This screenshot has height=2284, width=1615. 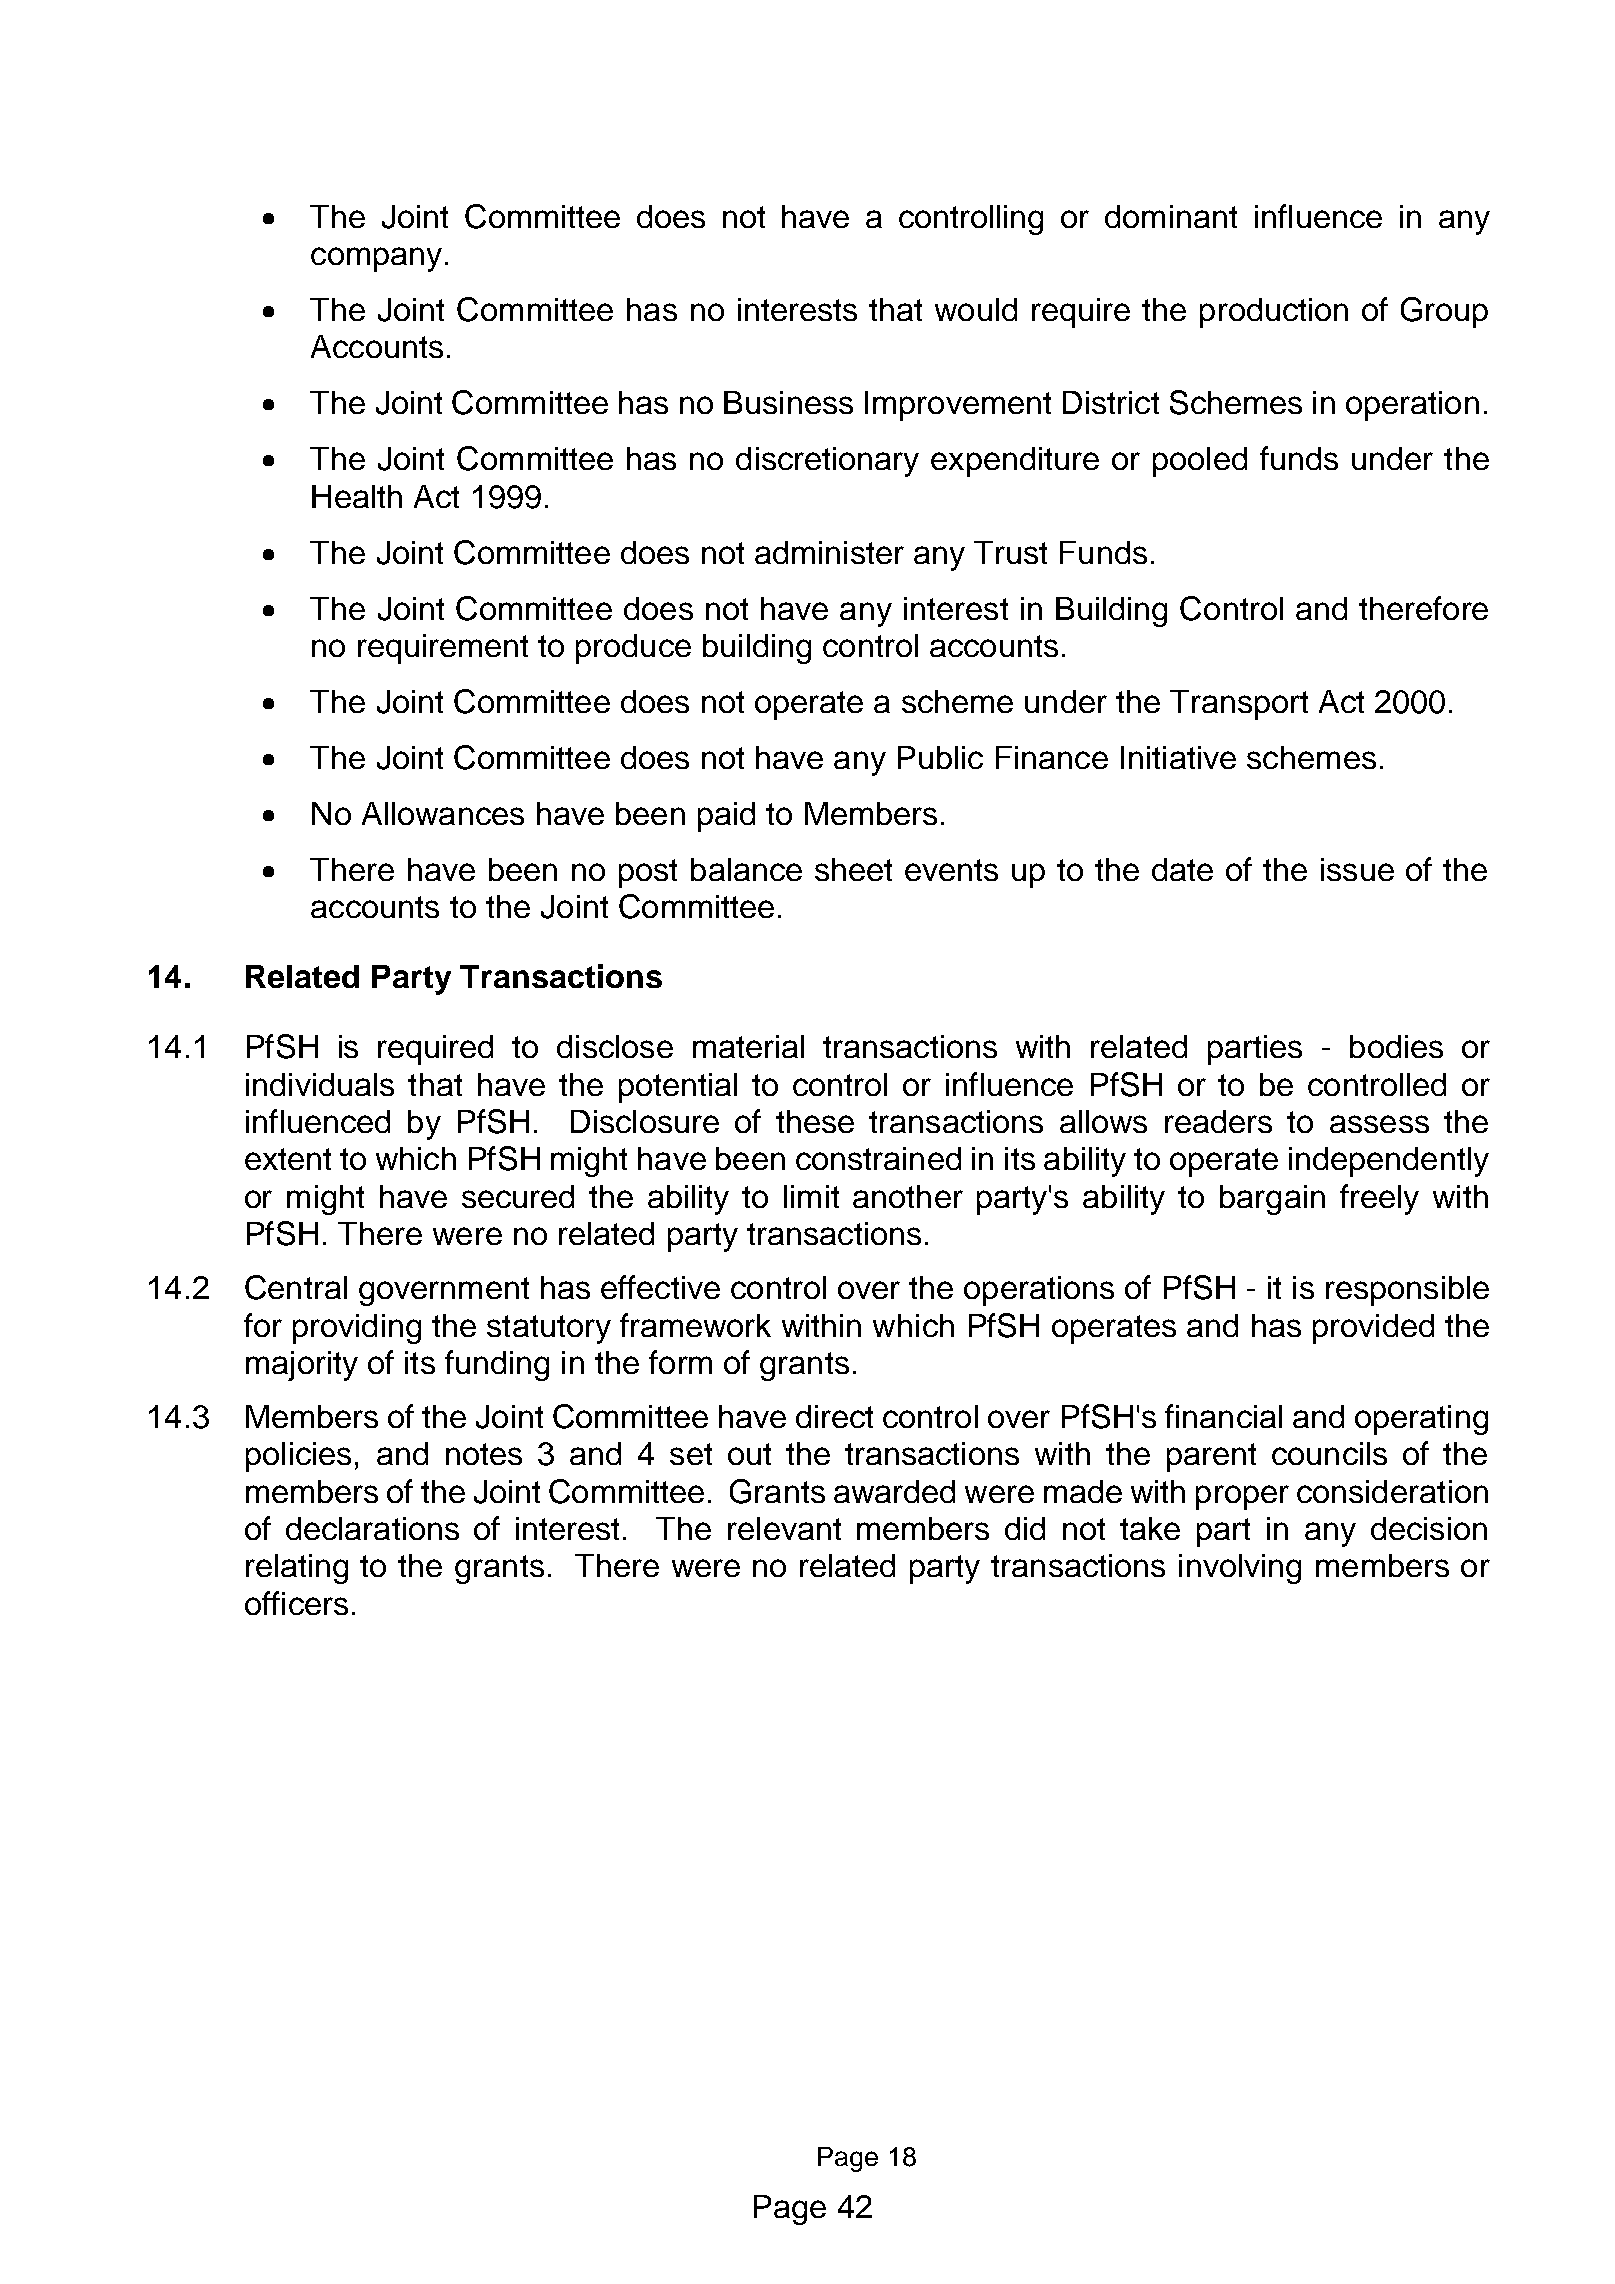 I want to click on these, so click(x=815, y=1121).
